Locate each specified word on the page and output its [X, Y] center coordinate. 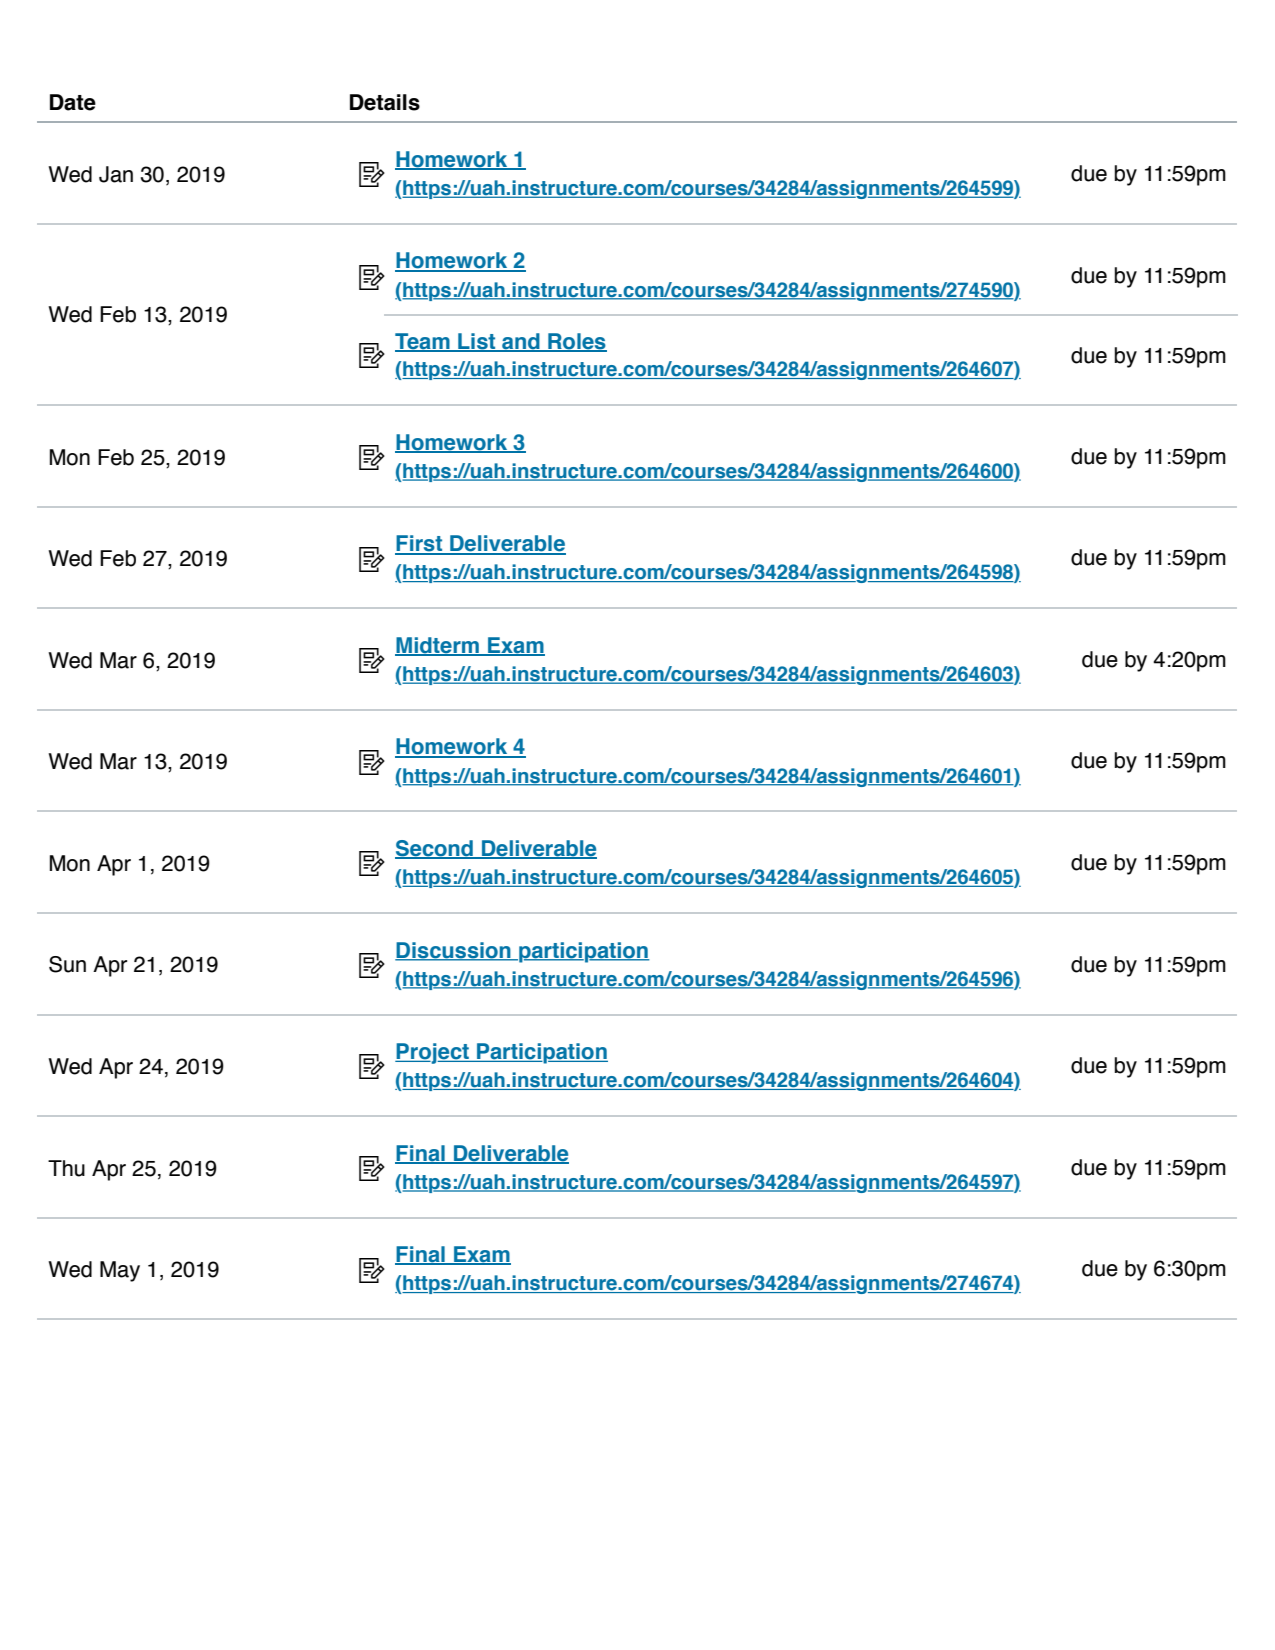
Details [385, 102]
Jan [116, 174]
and [521, 342]
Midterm [438, 646]
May [120, 1271]
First [420, 544]
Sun [67, 964]
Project [433, 1053]
